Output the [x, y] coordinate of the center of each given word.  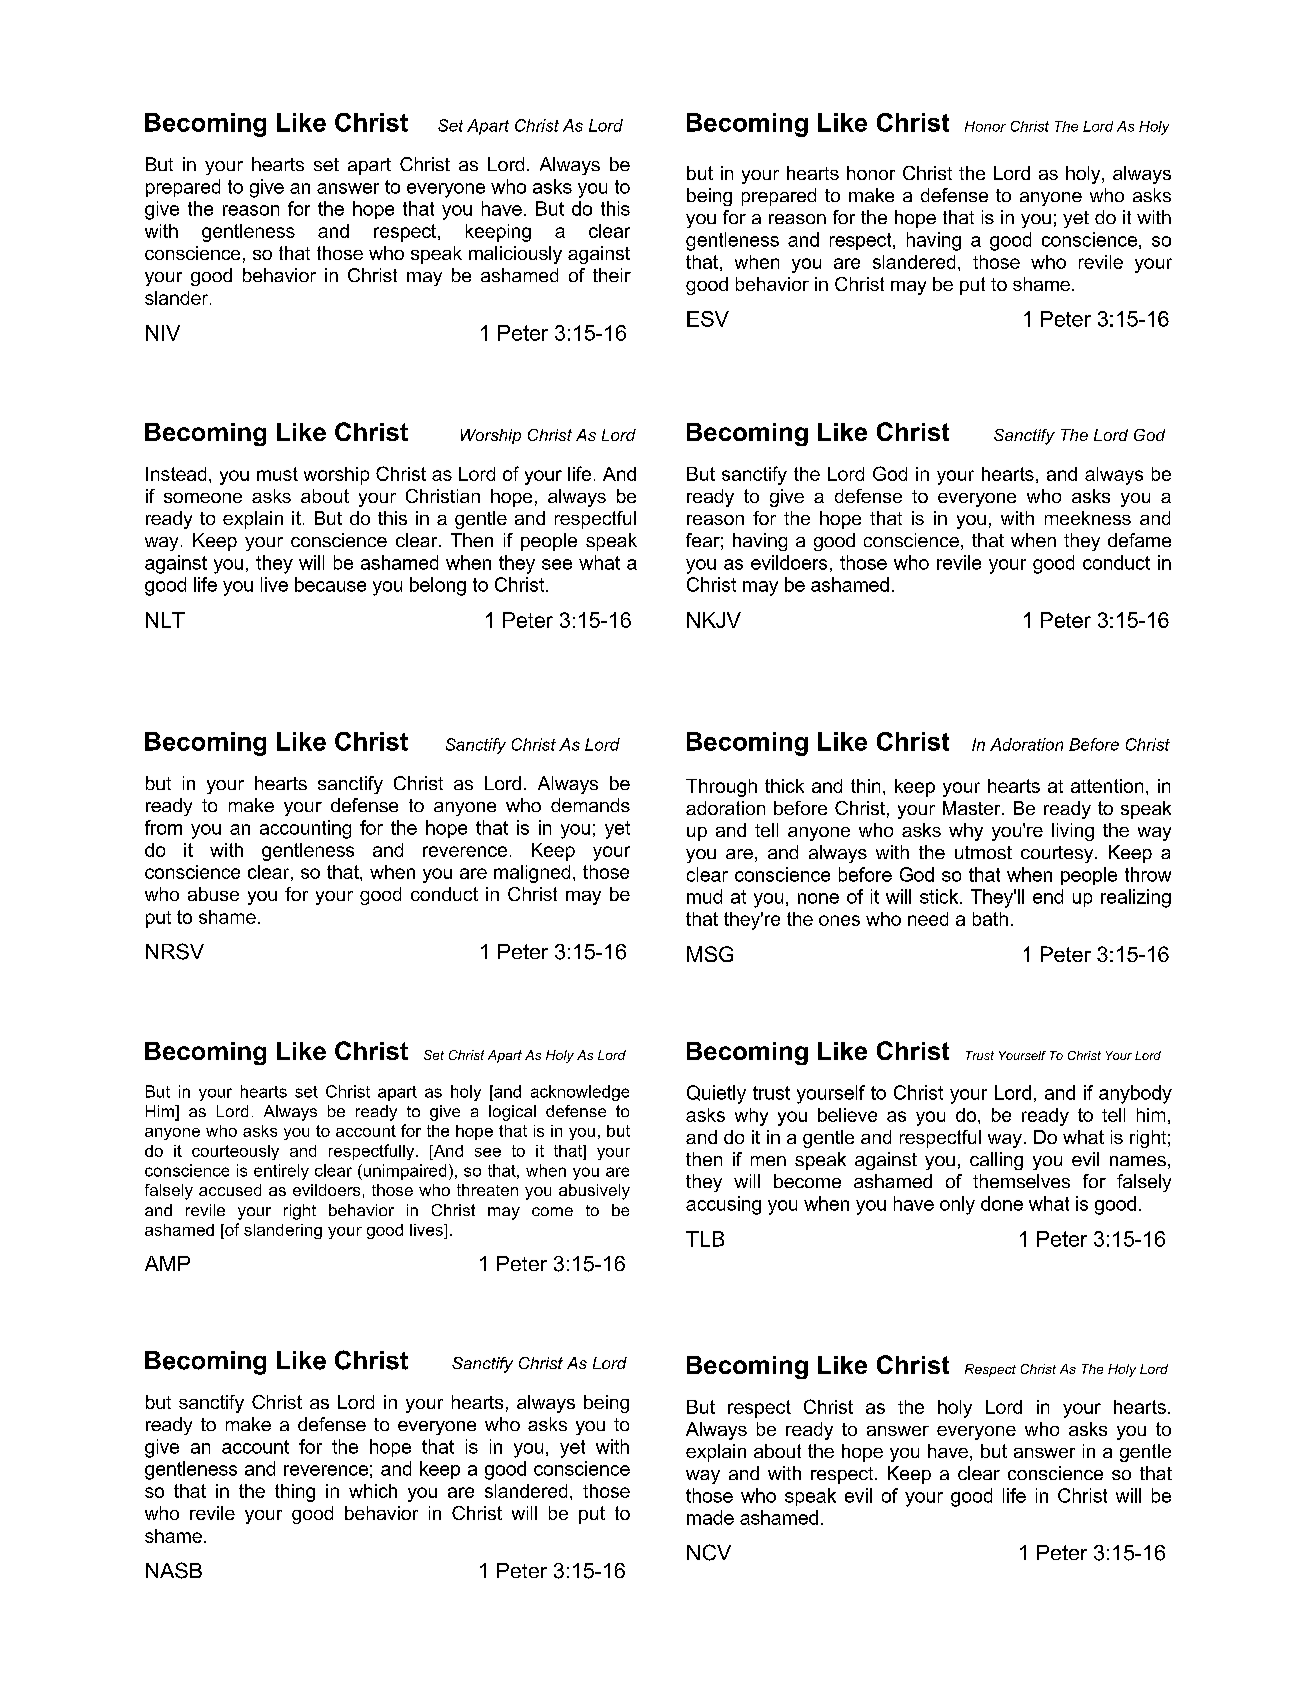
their [612, 275]
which [373, 1491]
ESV [708, 319]
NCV [709, 1552]
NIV [163, 333]
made [710, 1517]
